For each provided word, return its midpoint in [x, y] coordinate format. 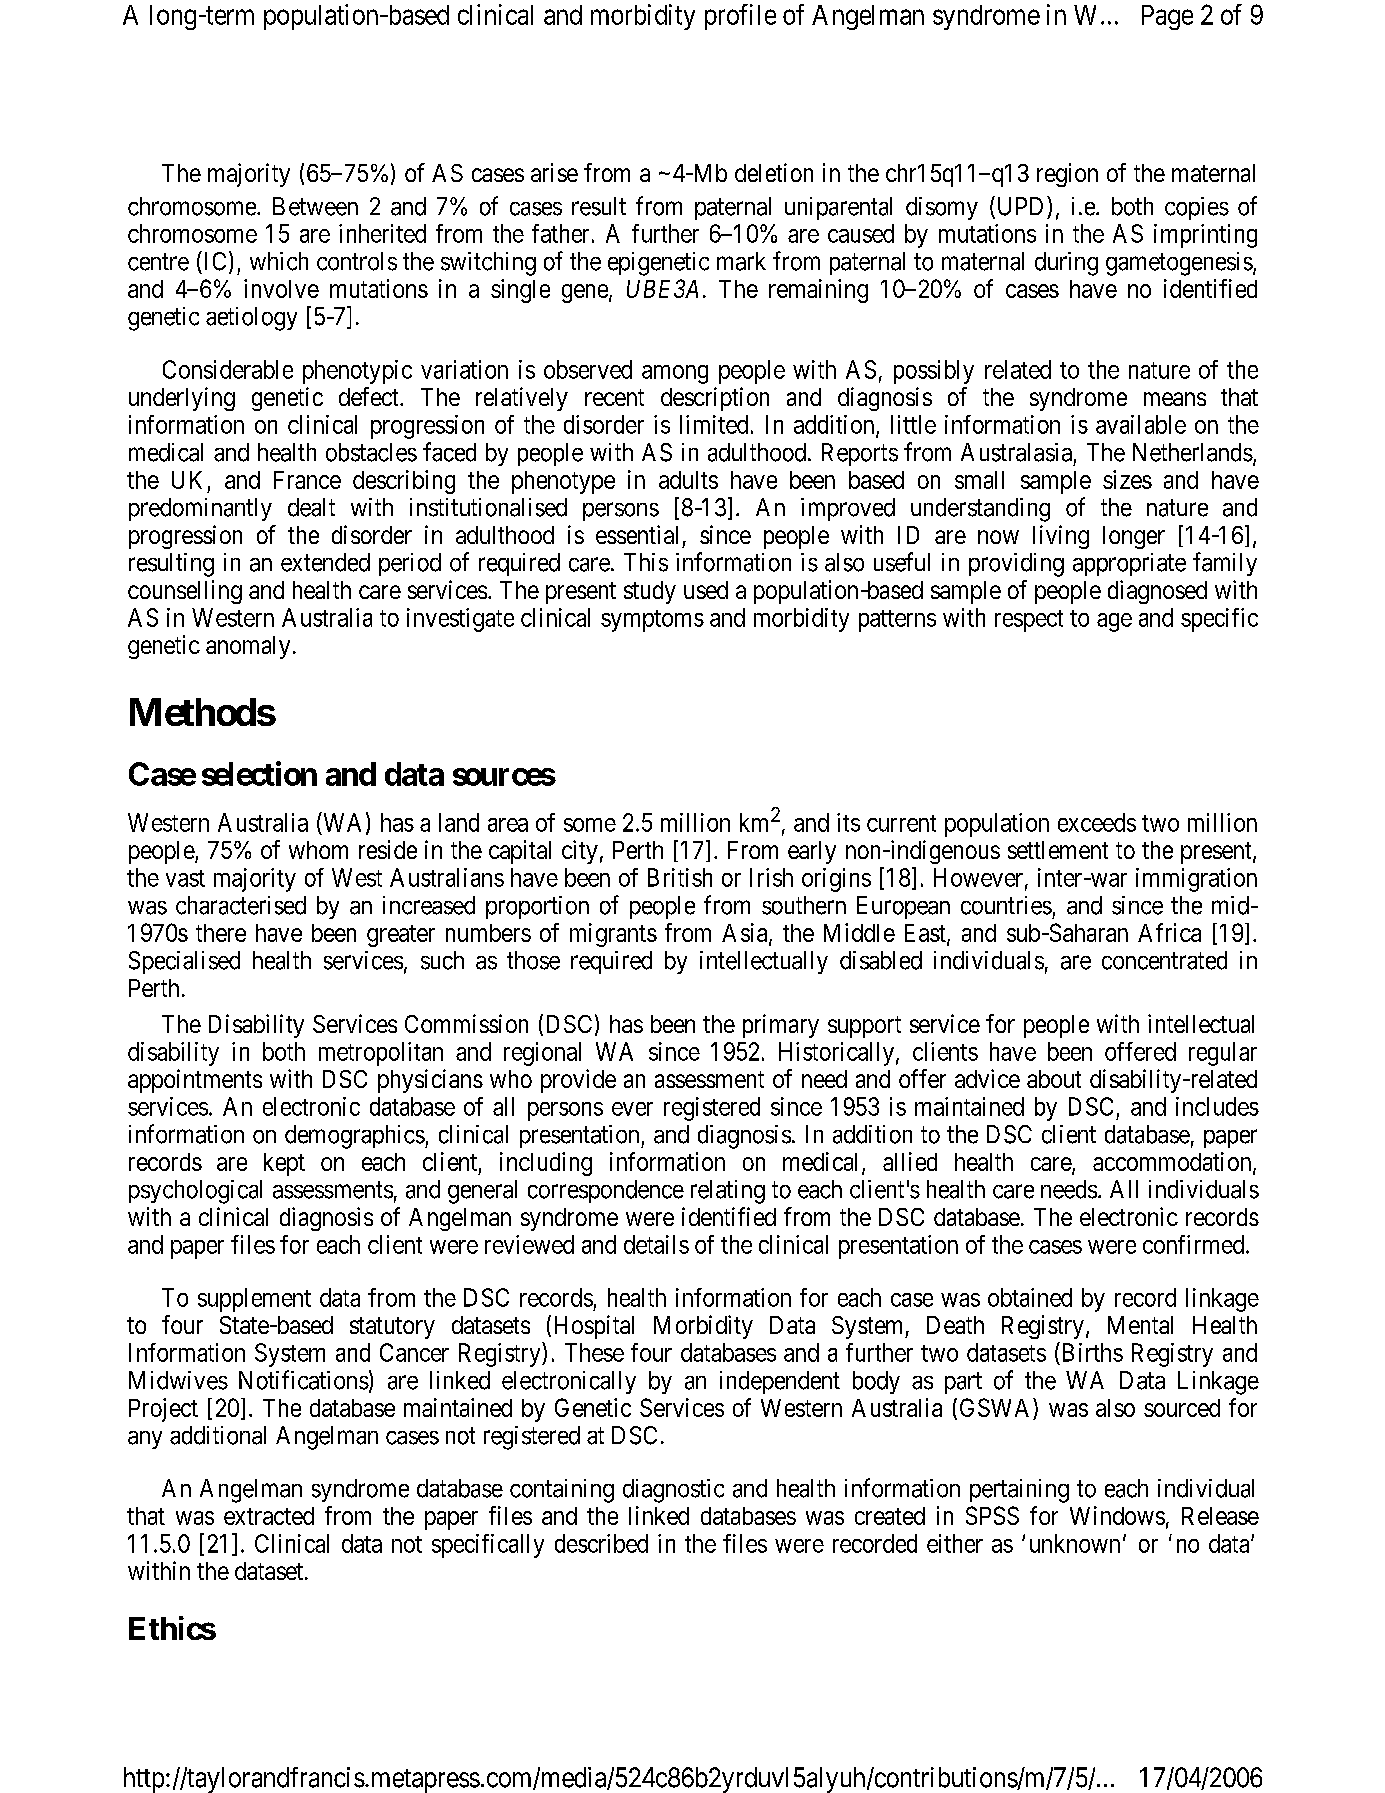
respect [1029, 621]
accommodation [1173, 1162]
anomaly [248, 647]
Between [315, 206]
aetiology [251, 319]
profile [740, 17]
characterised [241, 905]
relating [728, 1192]
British [680, 877]
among [675, 374]
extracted [269, 1516]
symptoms [652, 621]
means [1175, 399]
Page [1167, 17]
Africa [1169, 932]
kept [284, 1164]
